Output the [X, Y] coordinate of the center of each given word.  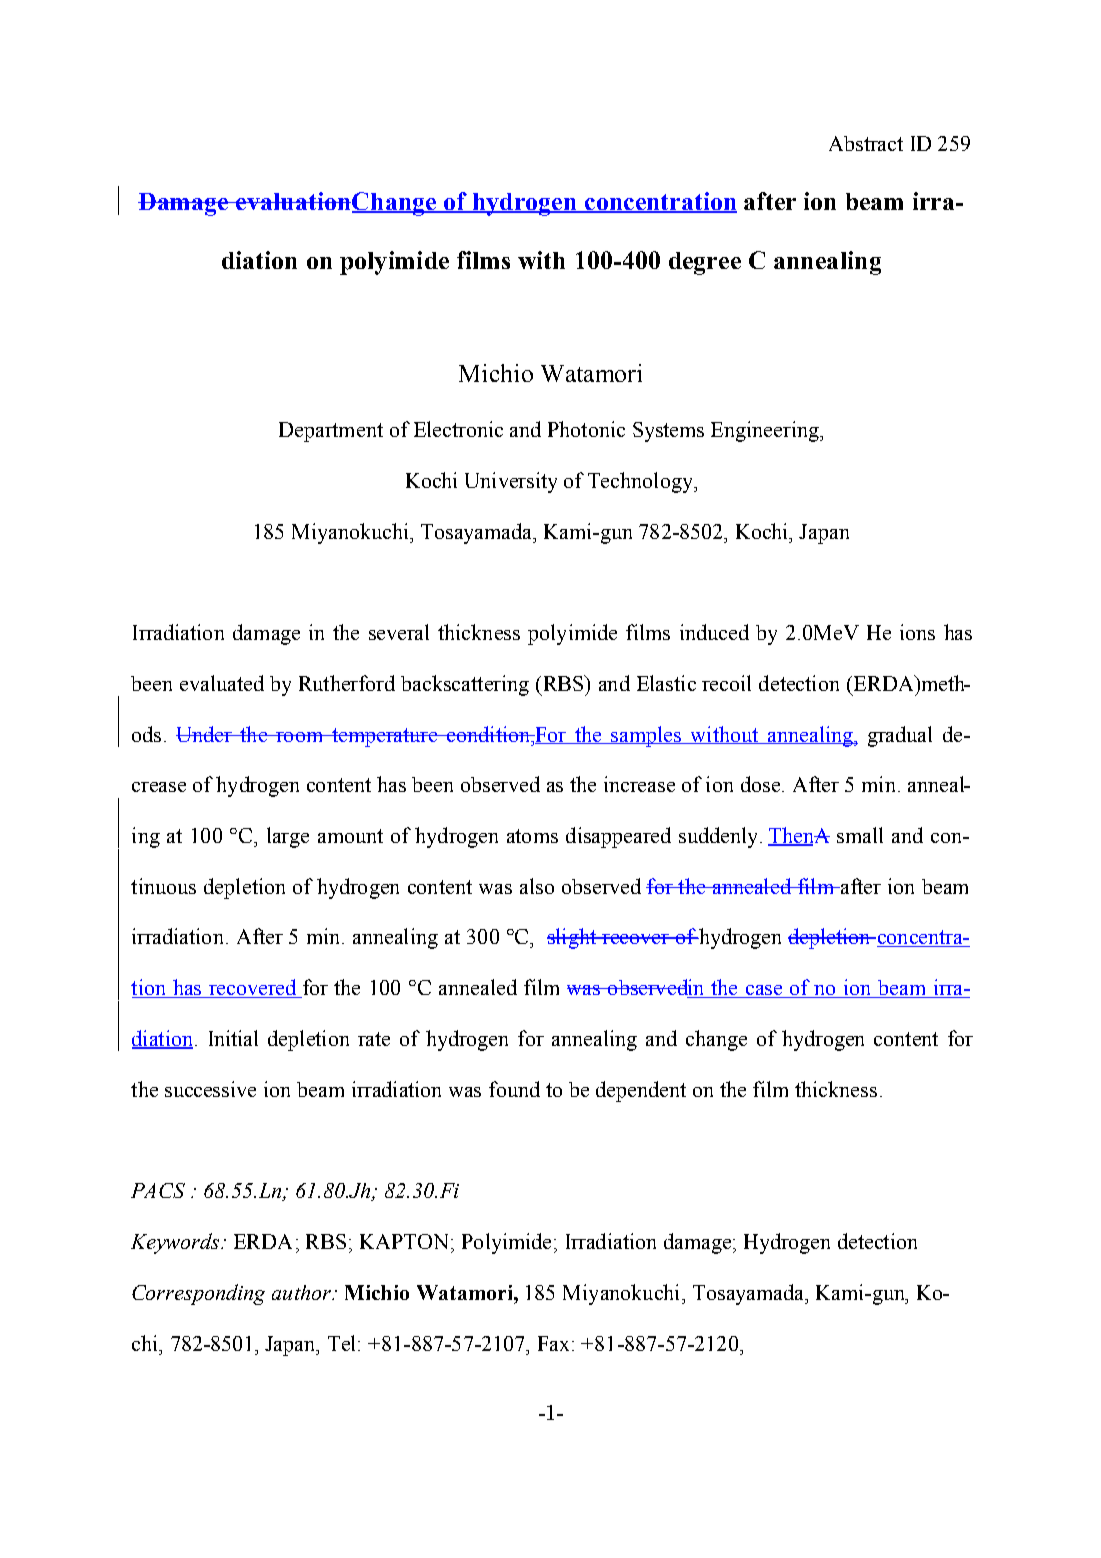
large [288, 837]
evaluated [222, 683]
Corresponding [198, 1294]
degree [705, 263]
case [764, 991]
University [511, 482]
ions [917, 632]
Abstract [866, 143]
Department [331, 432]
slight [572, 938]
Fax [553, 1343]
